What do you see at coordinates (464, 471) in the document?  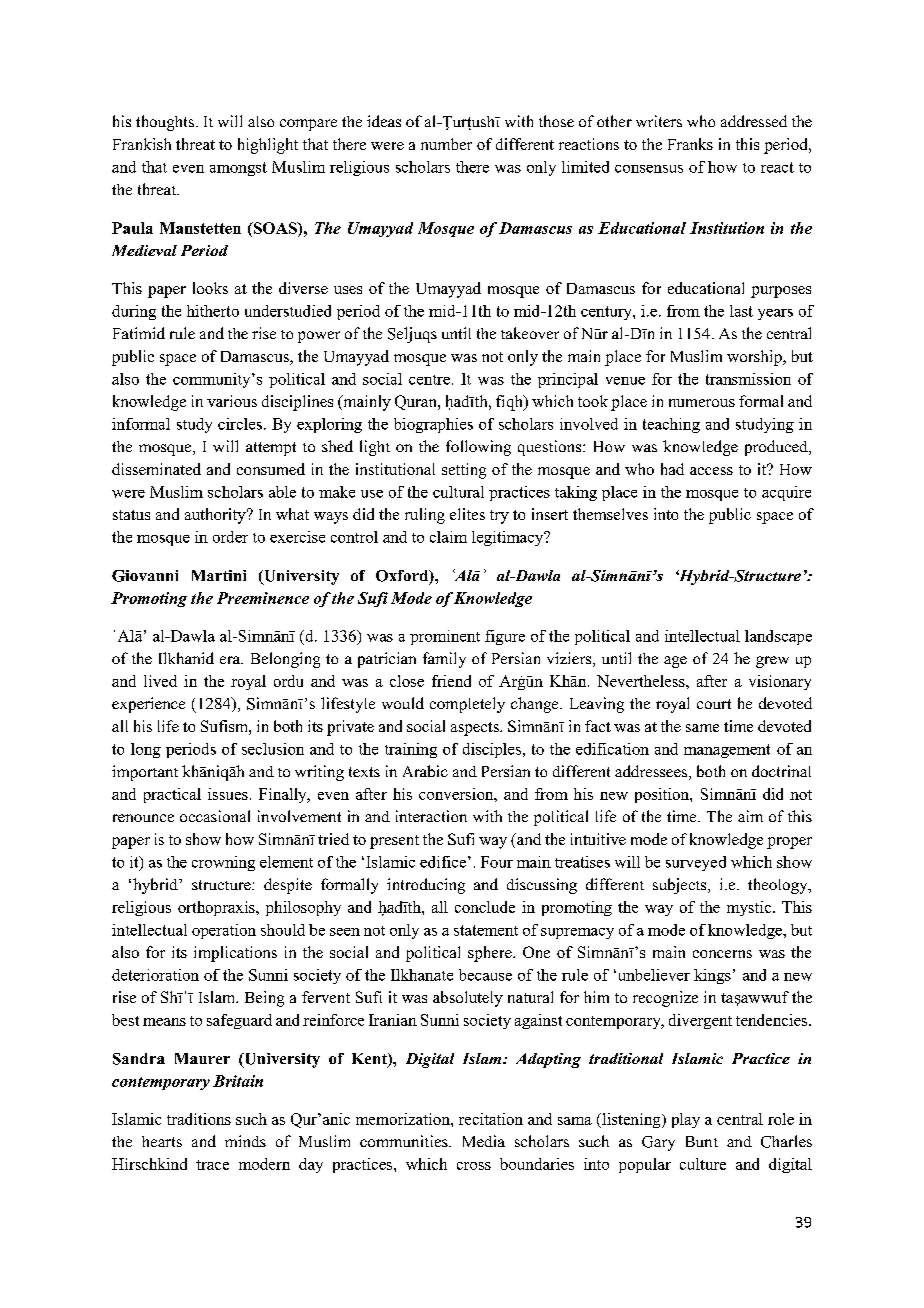 I see `setting` at bounding box center [464, 471].
